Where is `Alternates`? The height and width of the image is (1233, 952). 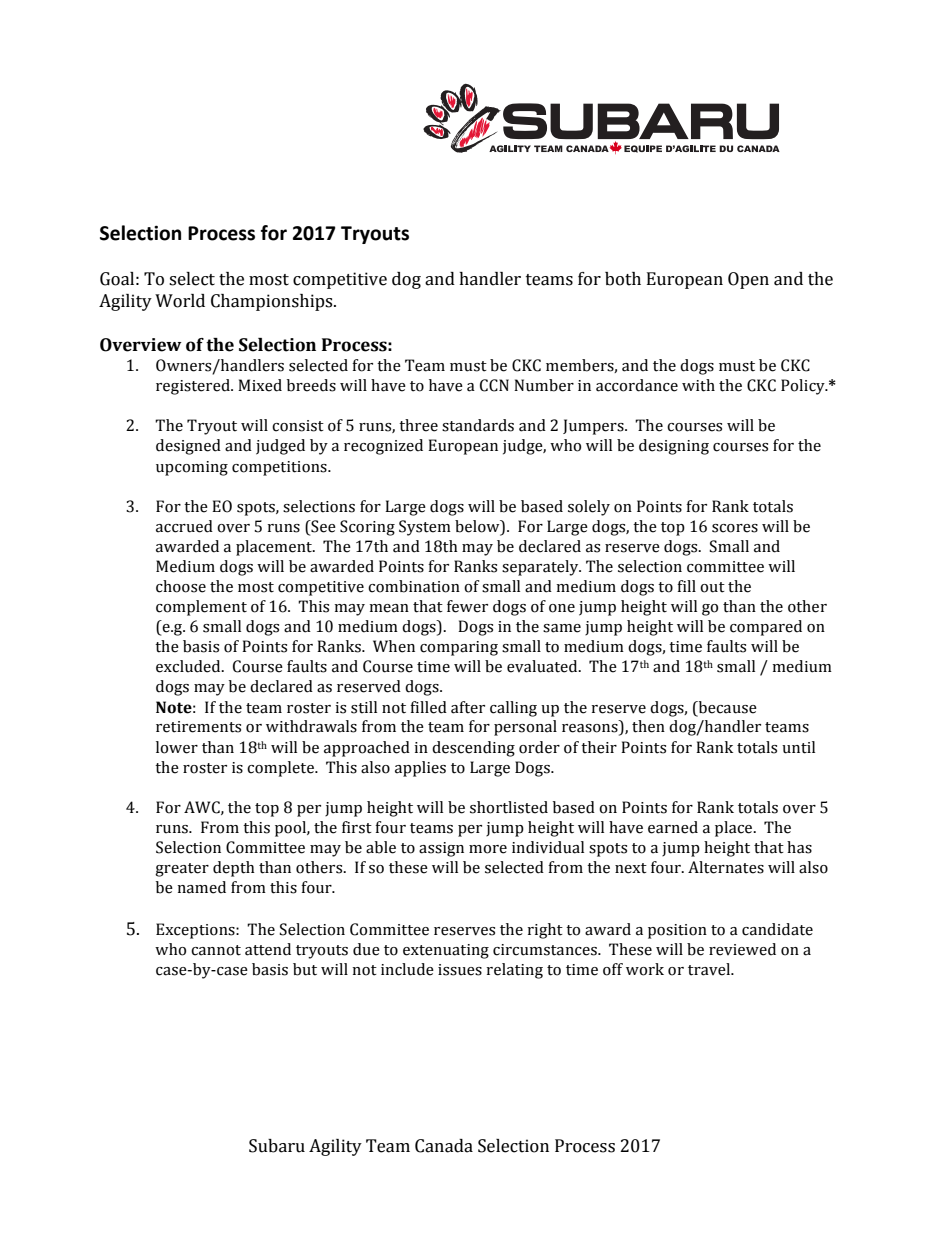 Alternates is located at coordinates (726, 867).
